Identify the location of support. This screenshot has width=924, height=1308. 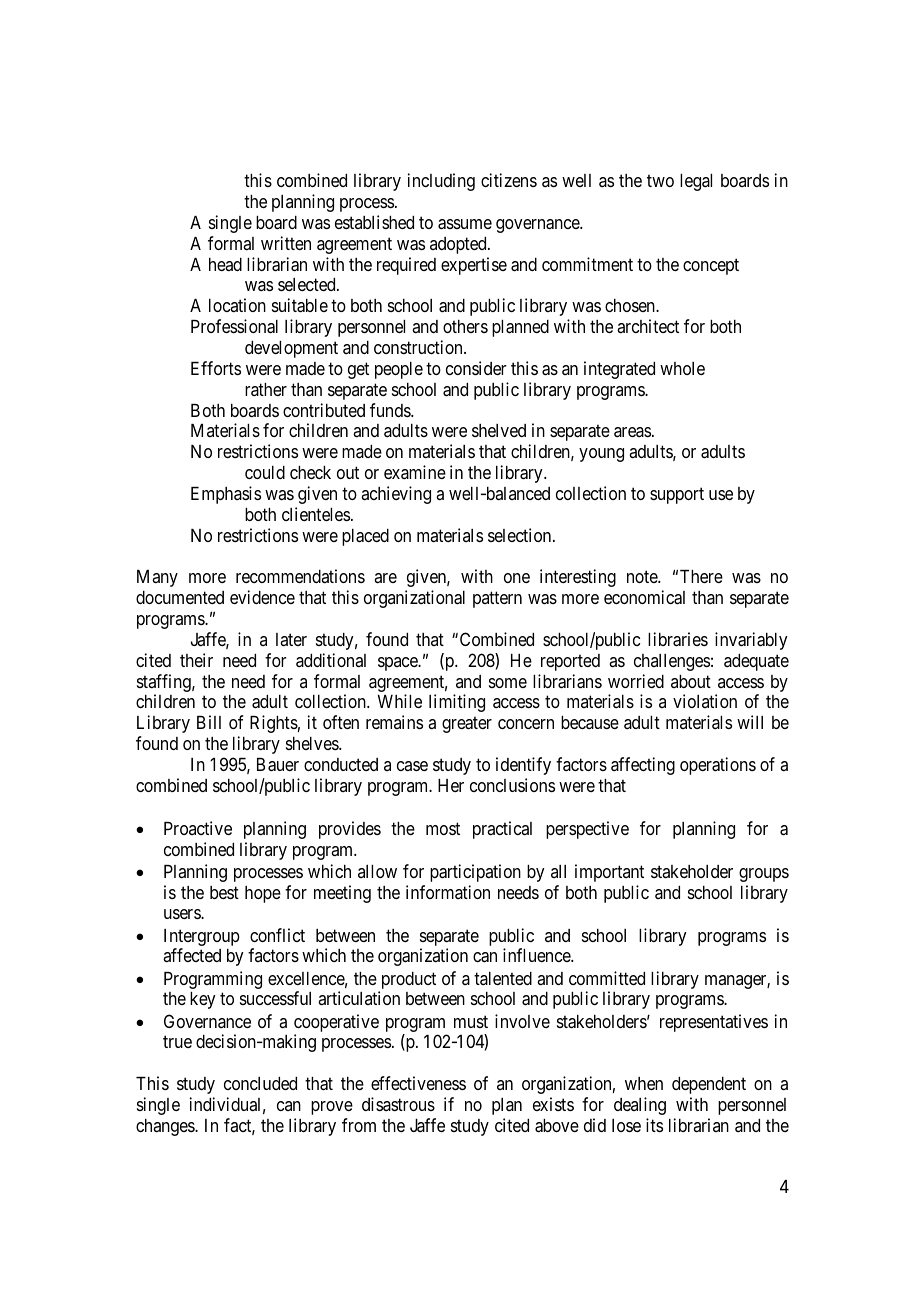
(677, 495).
